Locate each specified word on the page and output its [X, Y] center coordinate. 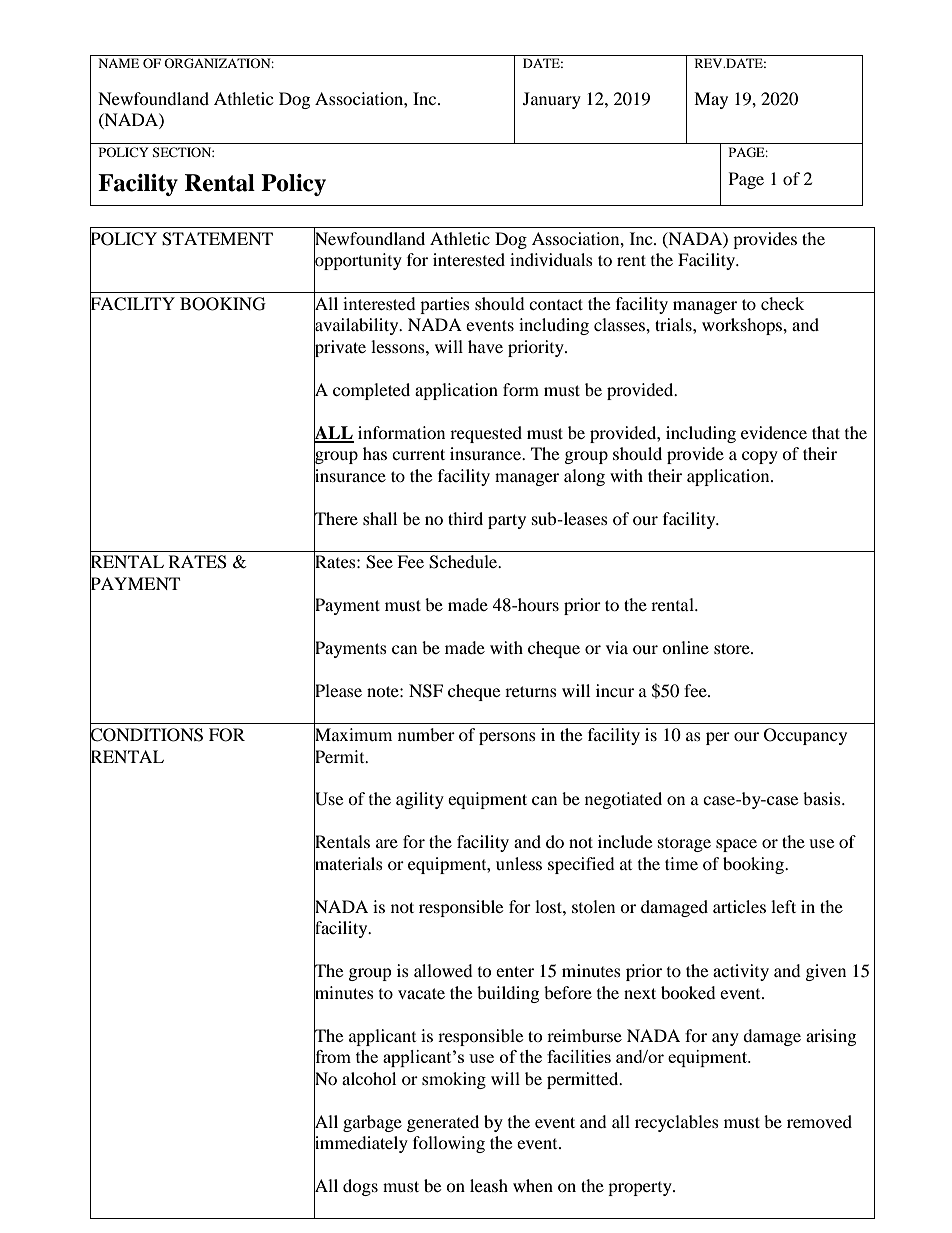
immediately [361, 1145]
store [733, 648]
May [711, 100]
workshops [743, 326]
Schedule [464, 562]
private [340, 348]
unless [519, 863]
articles [739, 906]
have [485, 346]
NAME [119, 63]
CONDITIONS [146, 735]
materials [348, 864]
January [552, 100]
